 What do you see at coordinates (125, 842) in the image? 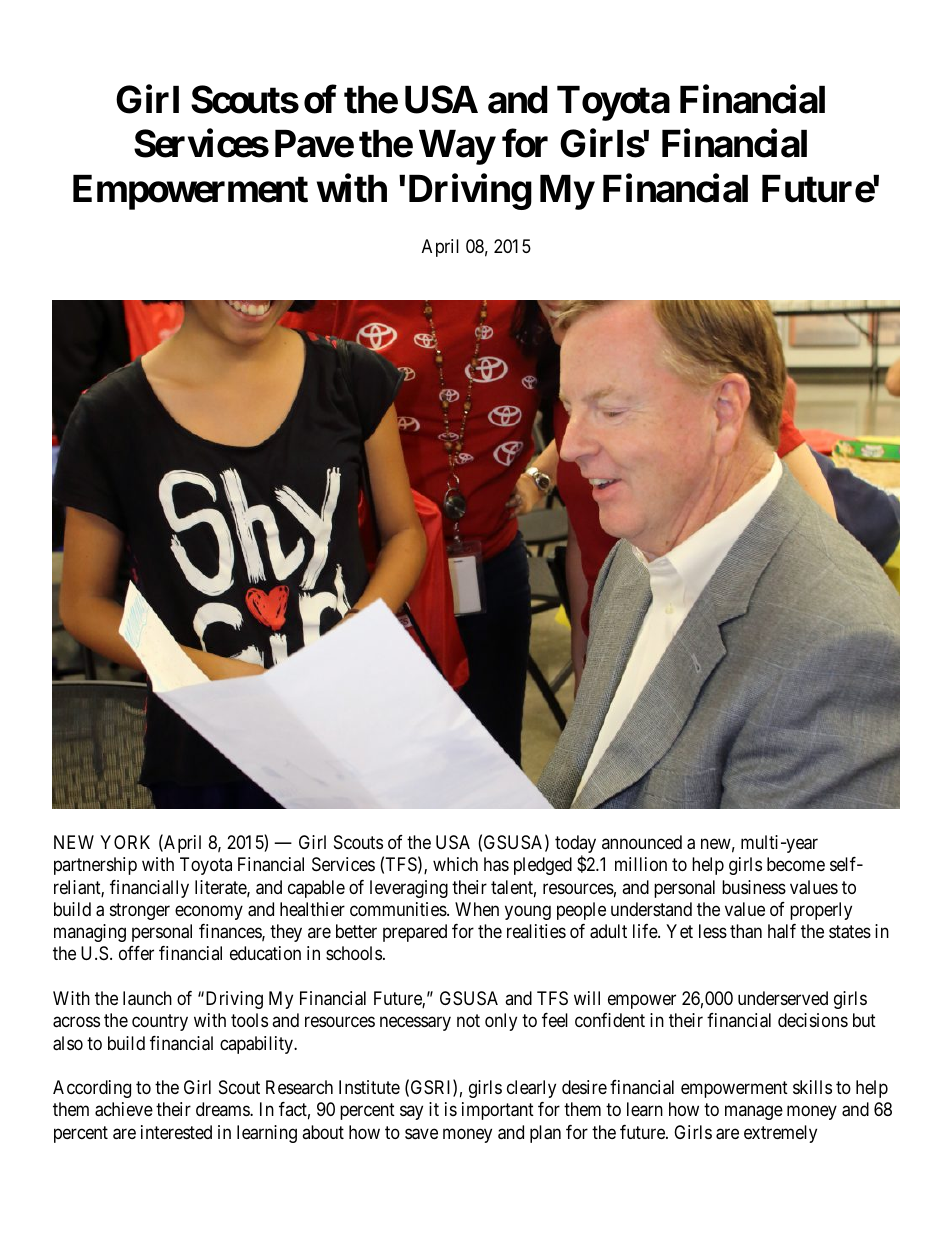
I see `YORK` at bounding box center [125, 842].
